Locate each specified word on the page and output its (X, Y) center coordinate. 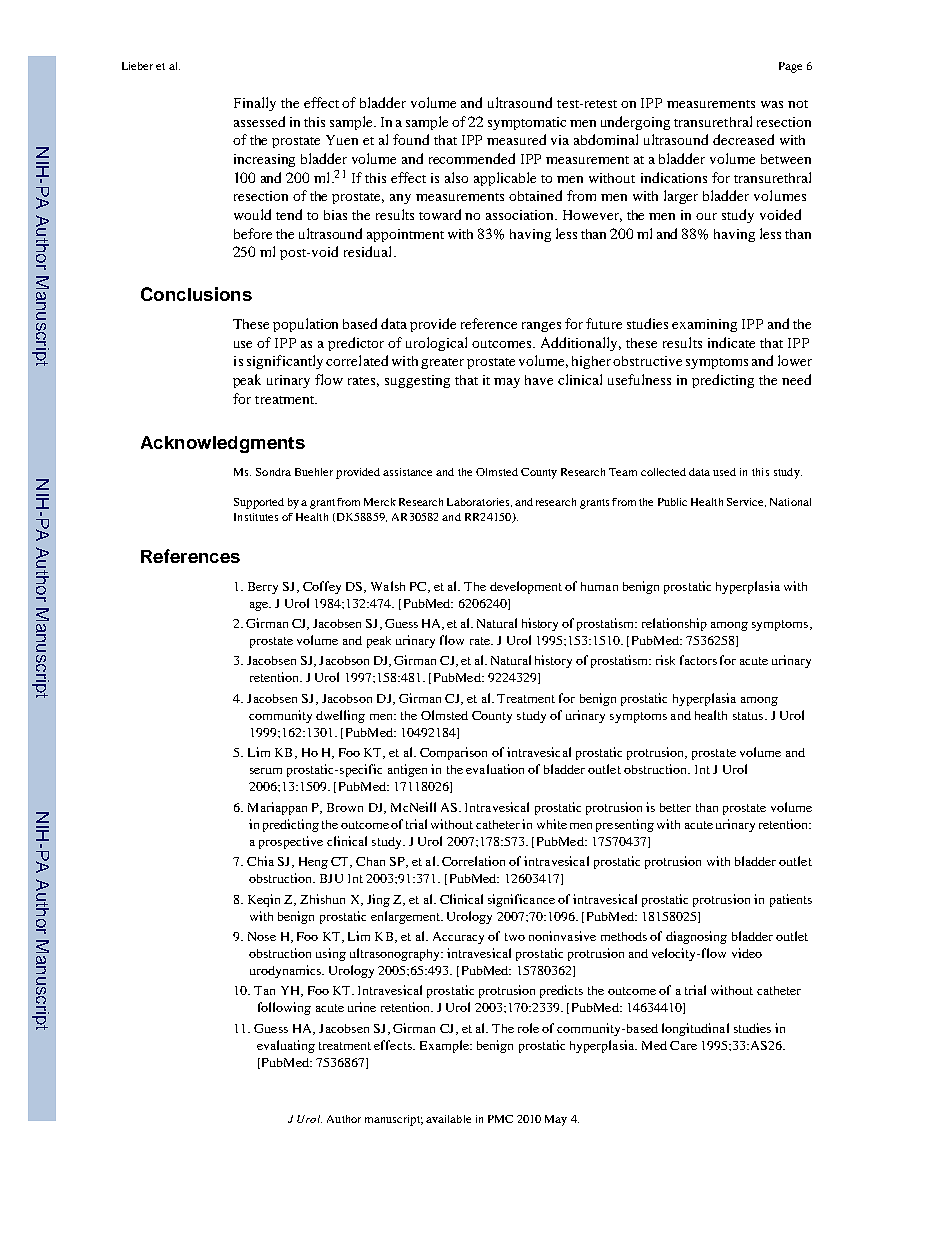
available (448, 1119)
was (772, 104)
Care (683, 1045)
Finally (255, 104)
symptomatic (527, 123)
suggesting (417, 381)
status (749, 716)
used (724, 472)
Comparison (453, 753)
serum (266, 771)
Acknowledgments (223, 444)
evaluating (286, 1046)
